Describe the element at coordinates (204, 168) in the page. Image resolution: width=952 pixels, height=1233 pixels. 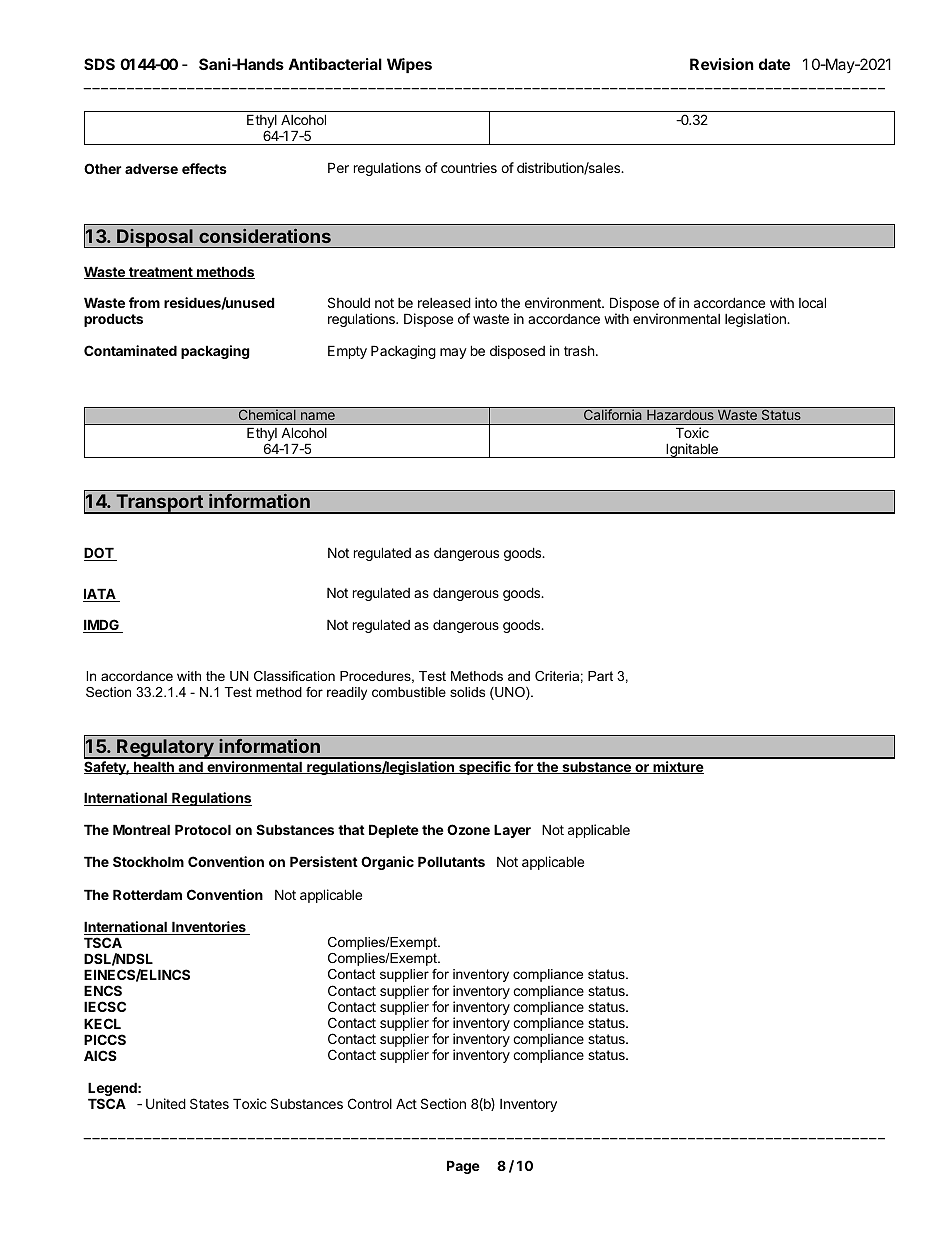
I see `effects` at that location.
